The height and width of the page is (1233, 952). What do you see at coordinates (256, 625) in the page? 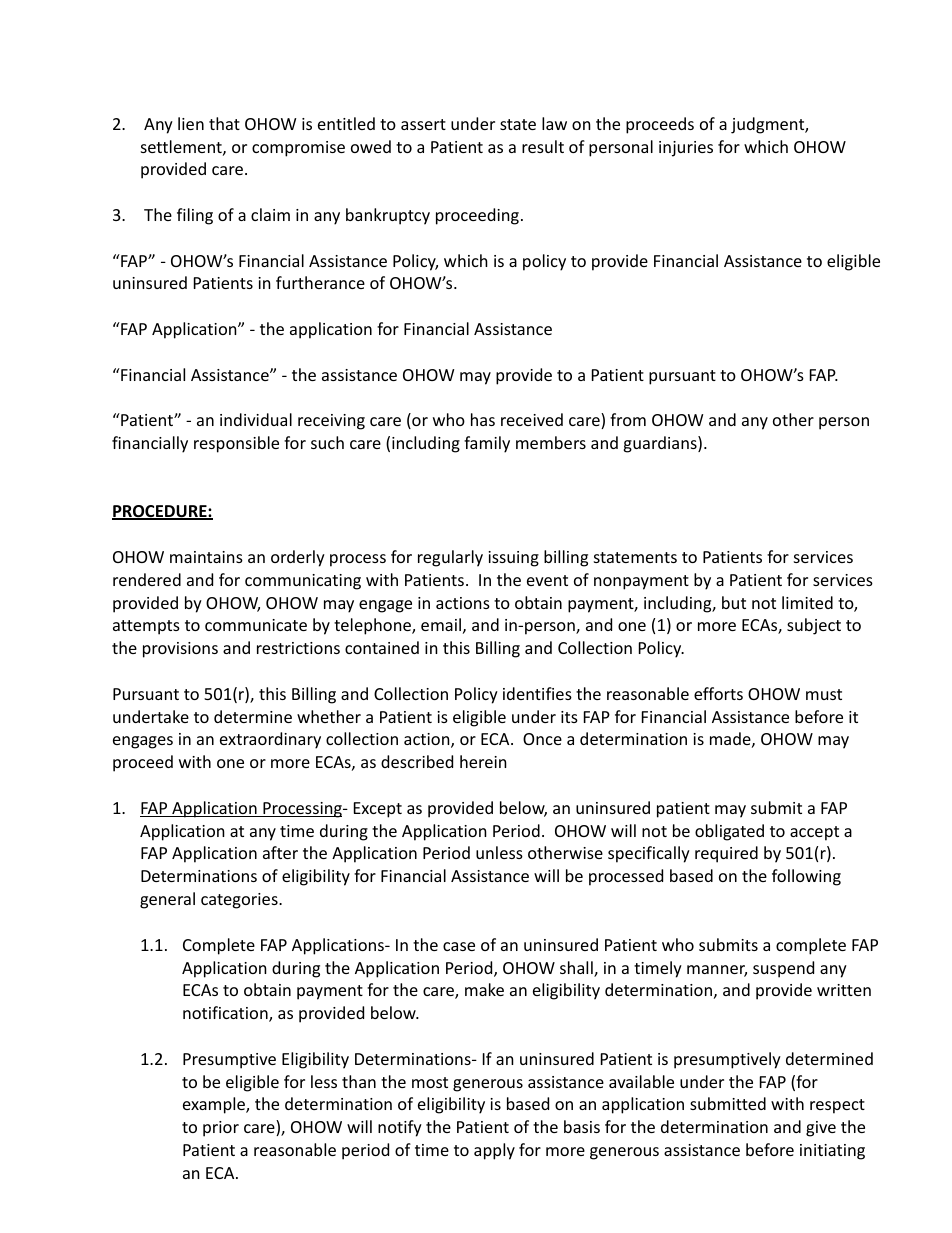
I see `communicate` at bounding box center [256, 625].
